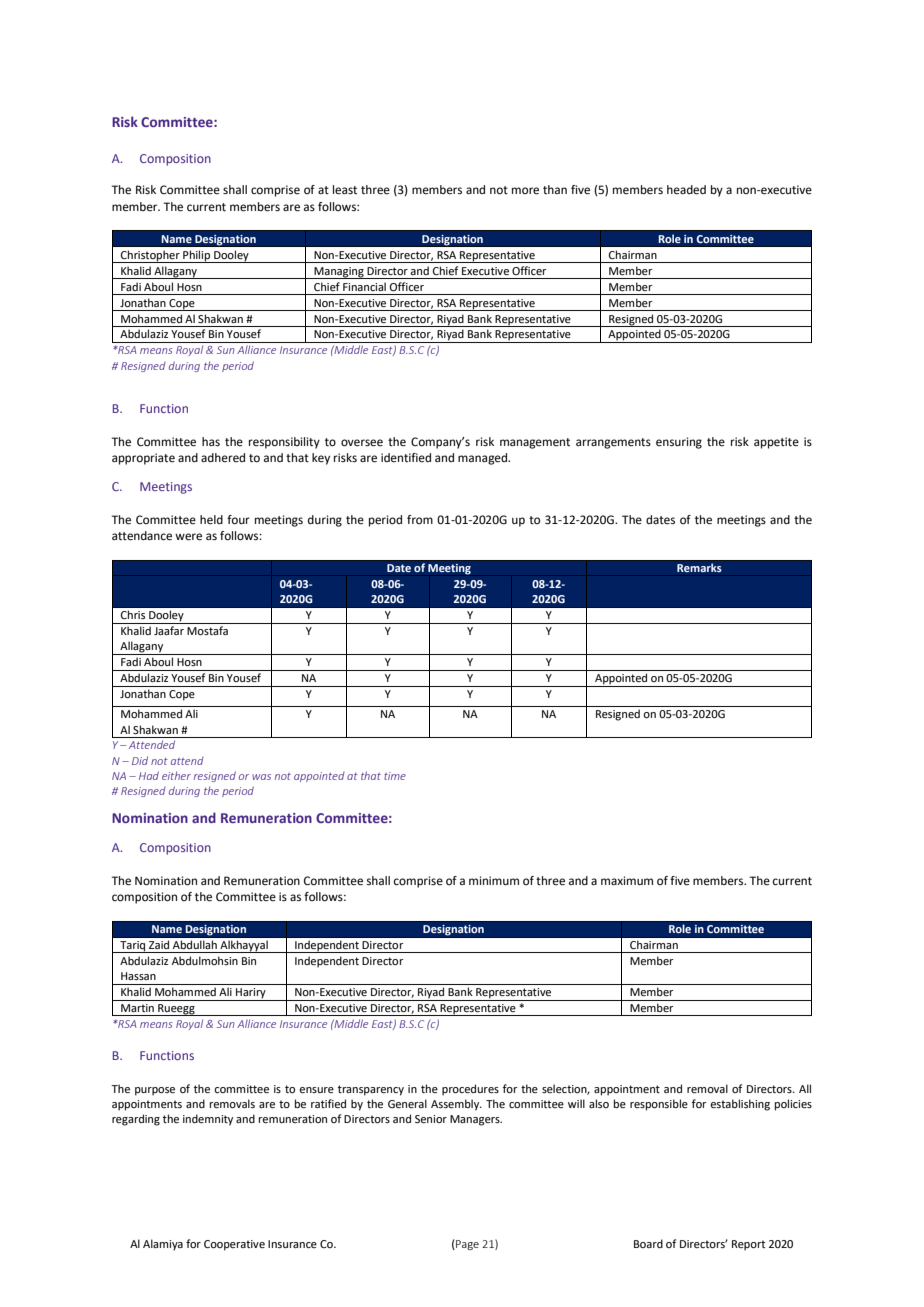  I want to click on maximum, so click(627, 880).
